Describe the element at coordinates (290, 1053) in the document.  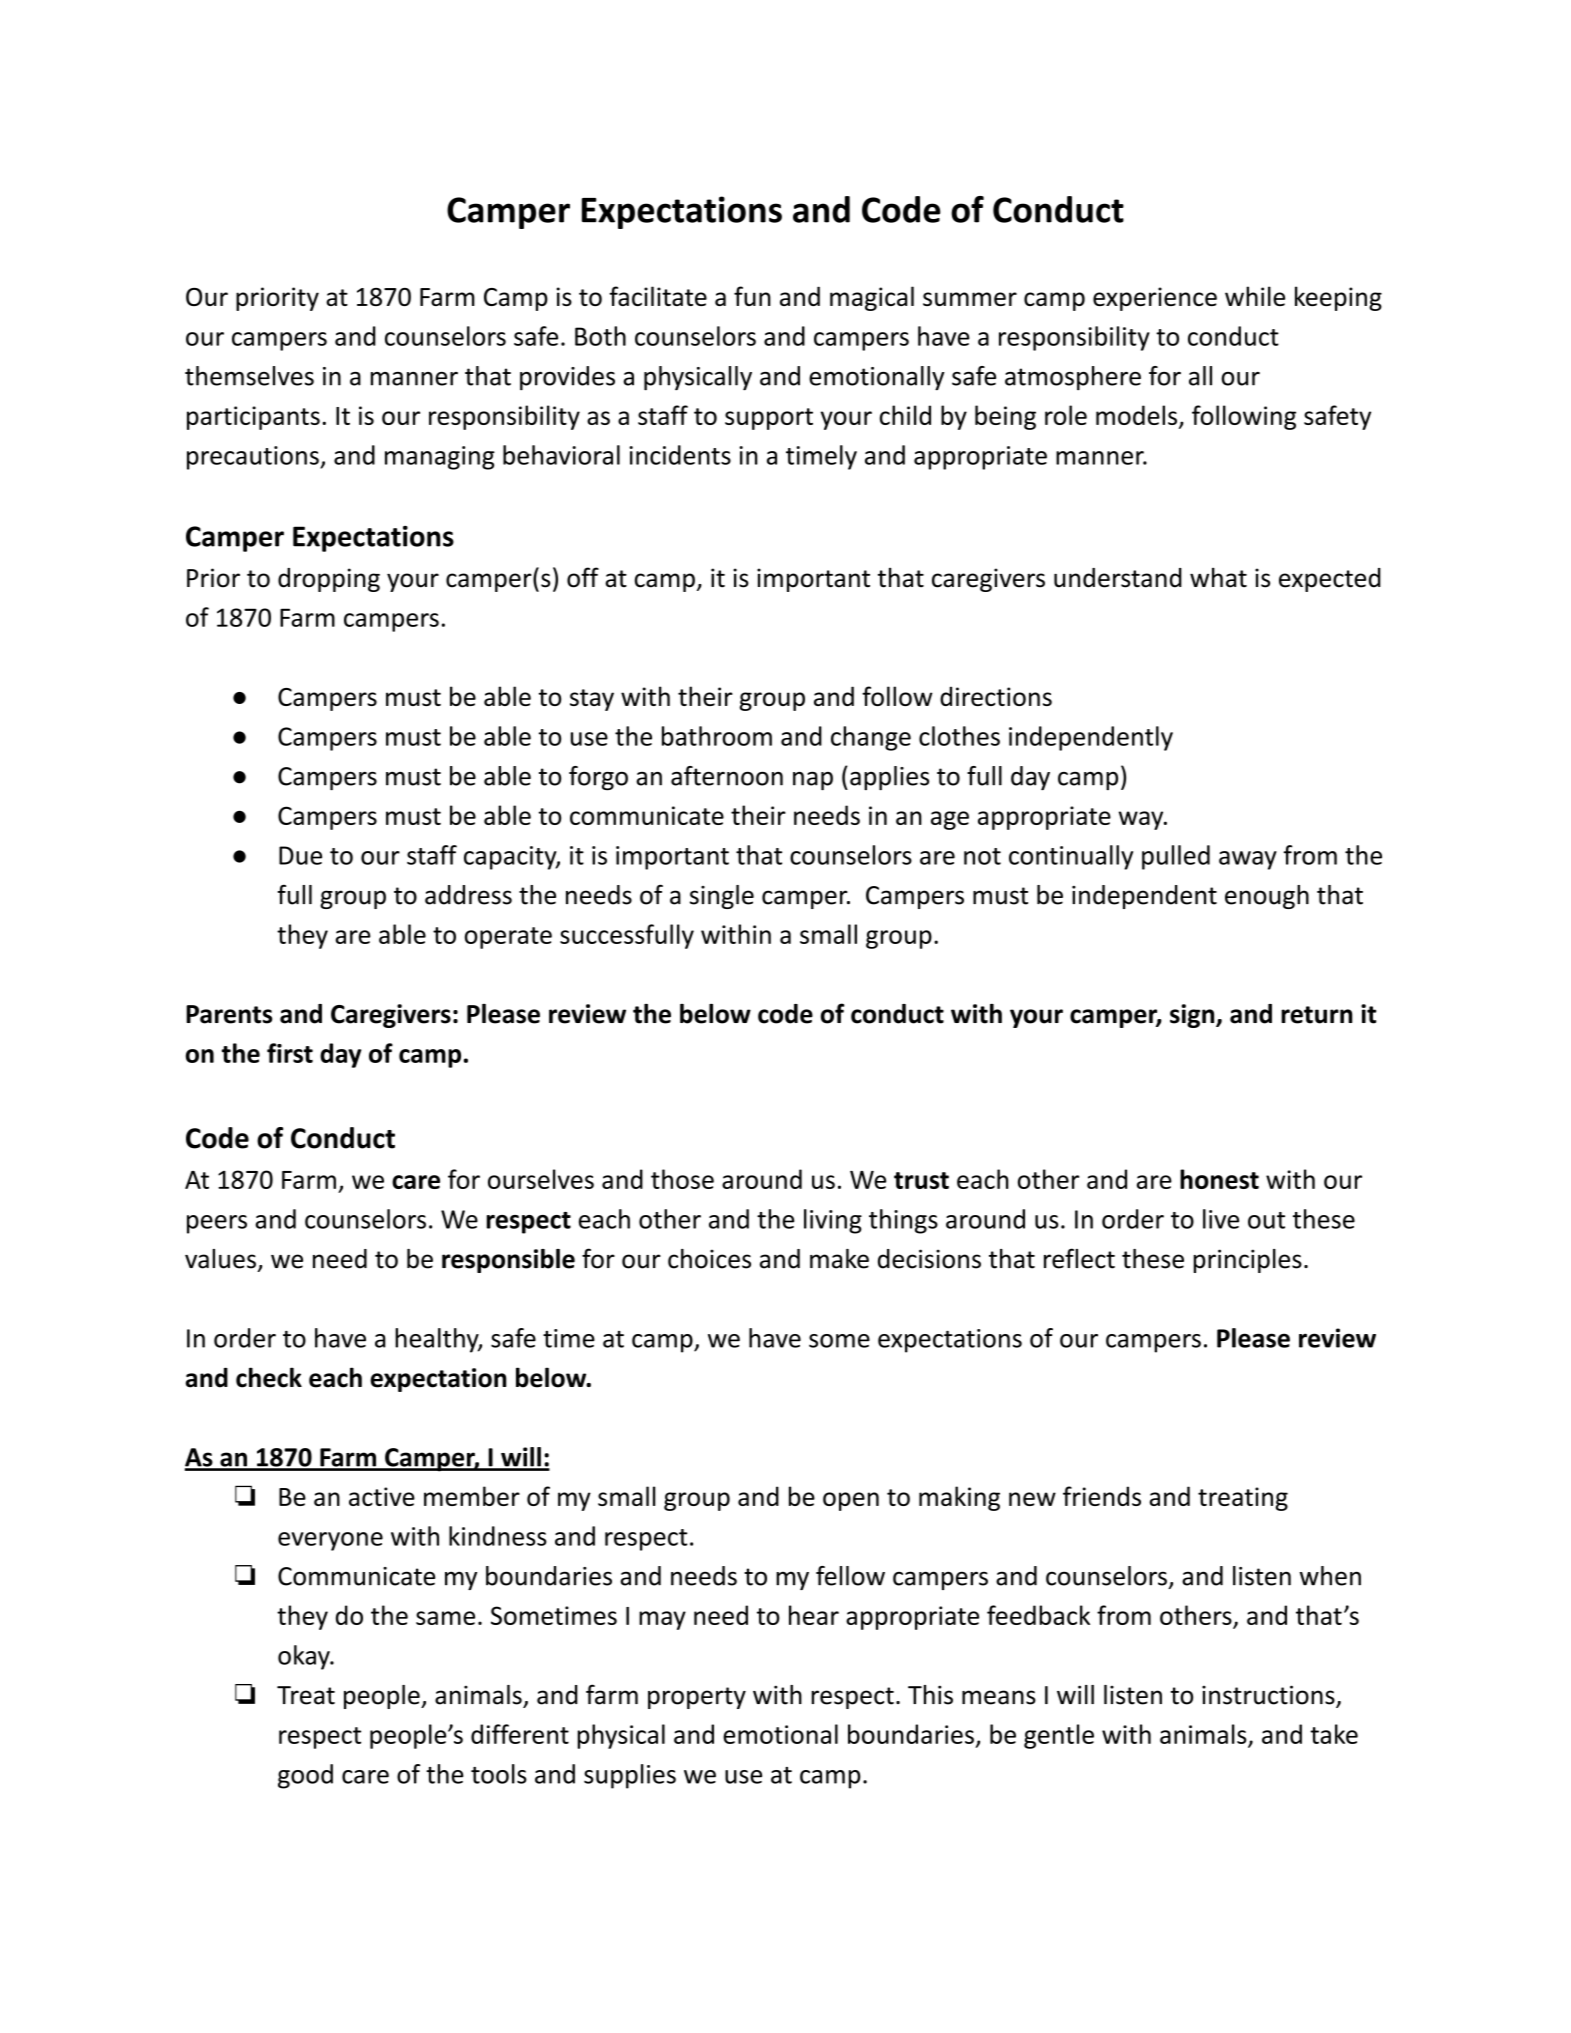
I see `first` at that location.
